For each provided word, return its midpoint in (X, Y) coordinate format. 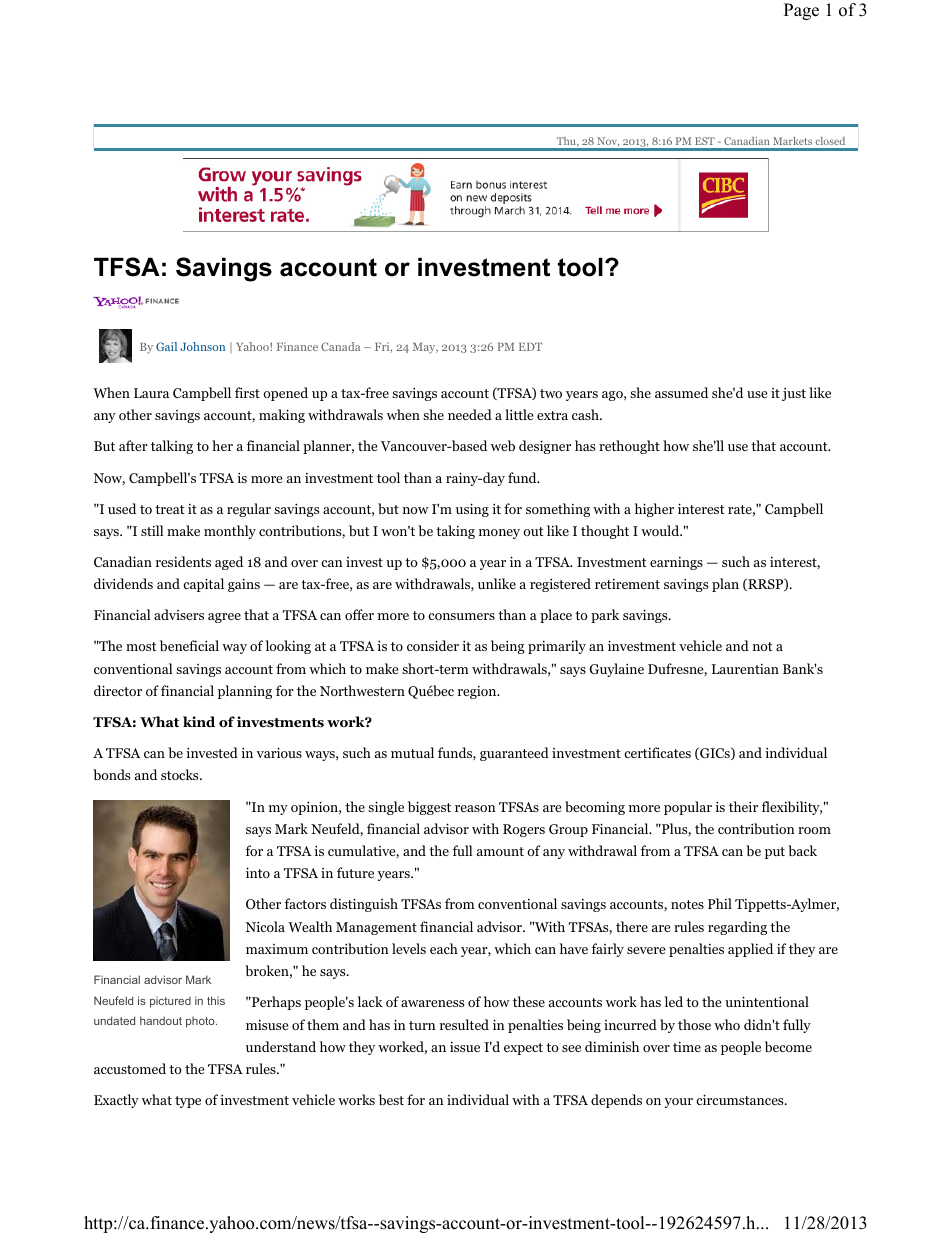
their (743, 806)
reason (475, 808)
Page (801, 11)
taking (455, 532)
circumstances (741, 1099)
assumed (681, 392)
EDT (530, 347)
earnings (676, 563)
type (188, 1102)
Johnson (202, 346)
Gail (166, 346)
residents (183, 561)
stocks (181, 774)
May (425, 348)
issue (465, 1047)
